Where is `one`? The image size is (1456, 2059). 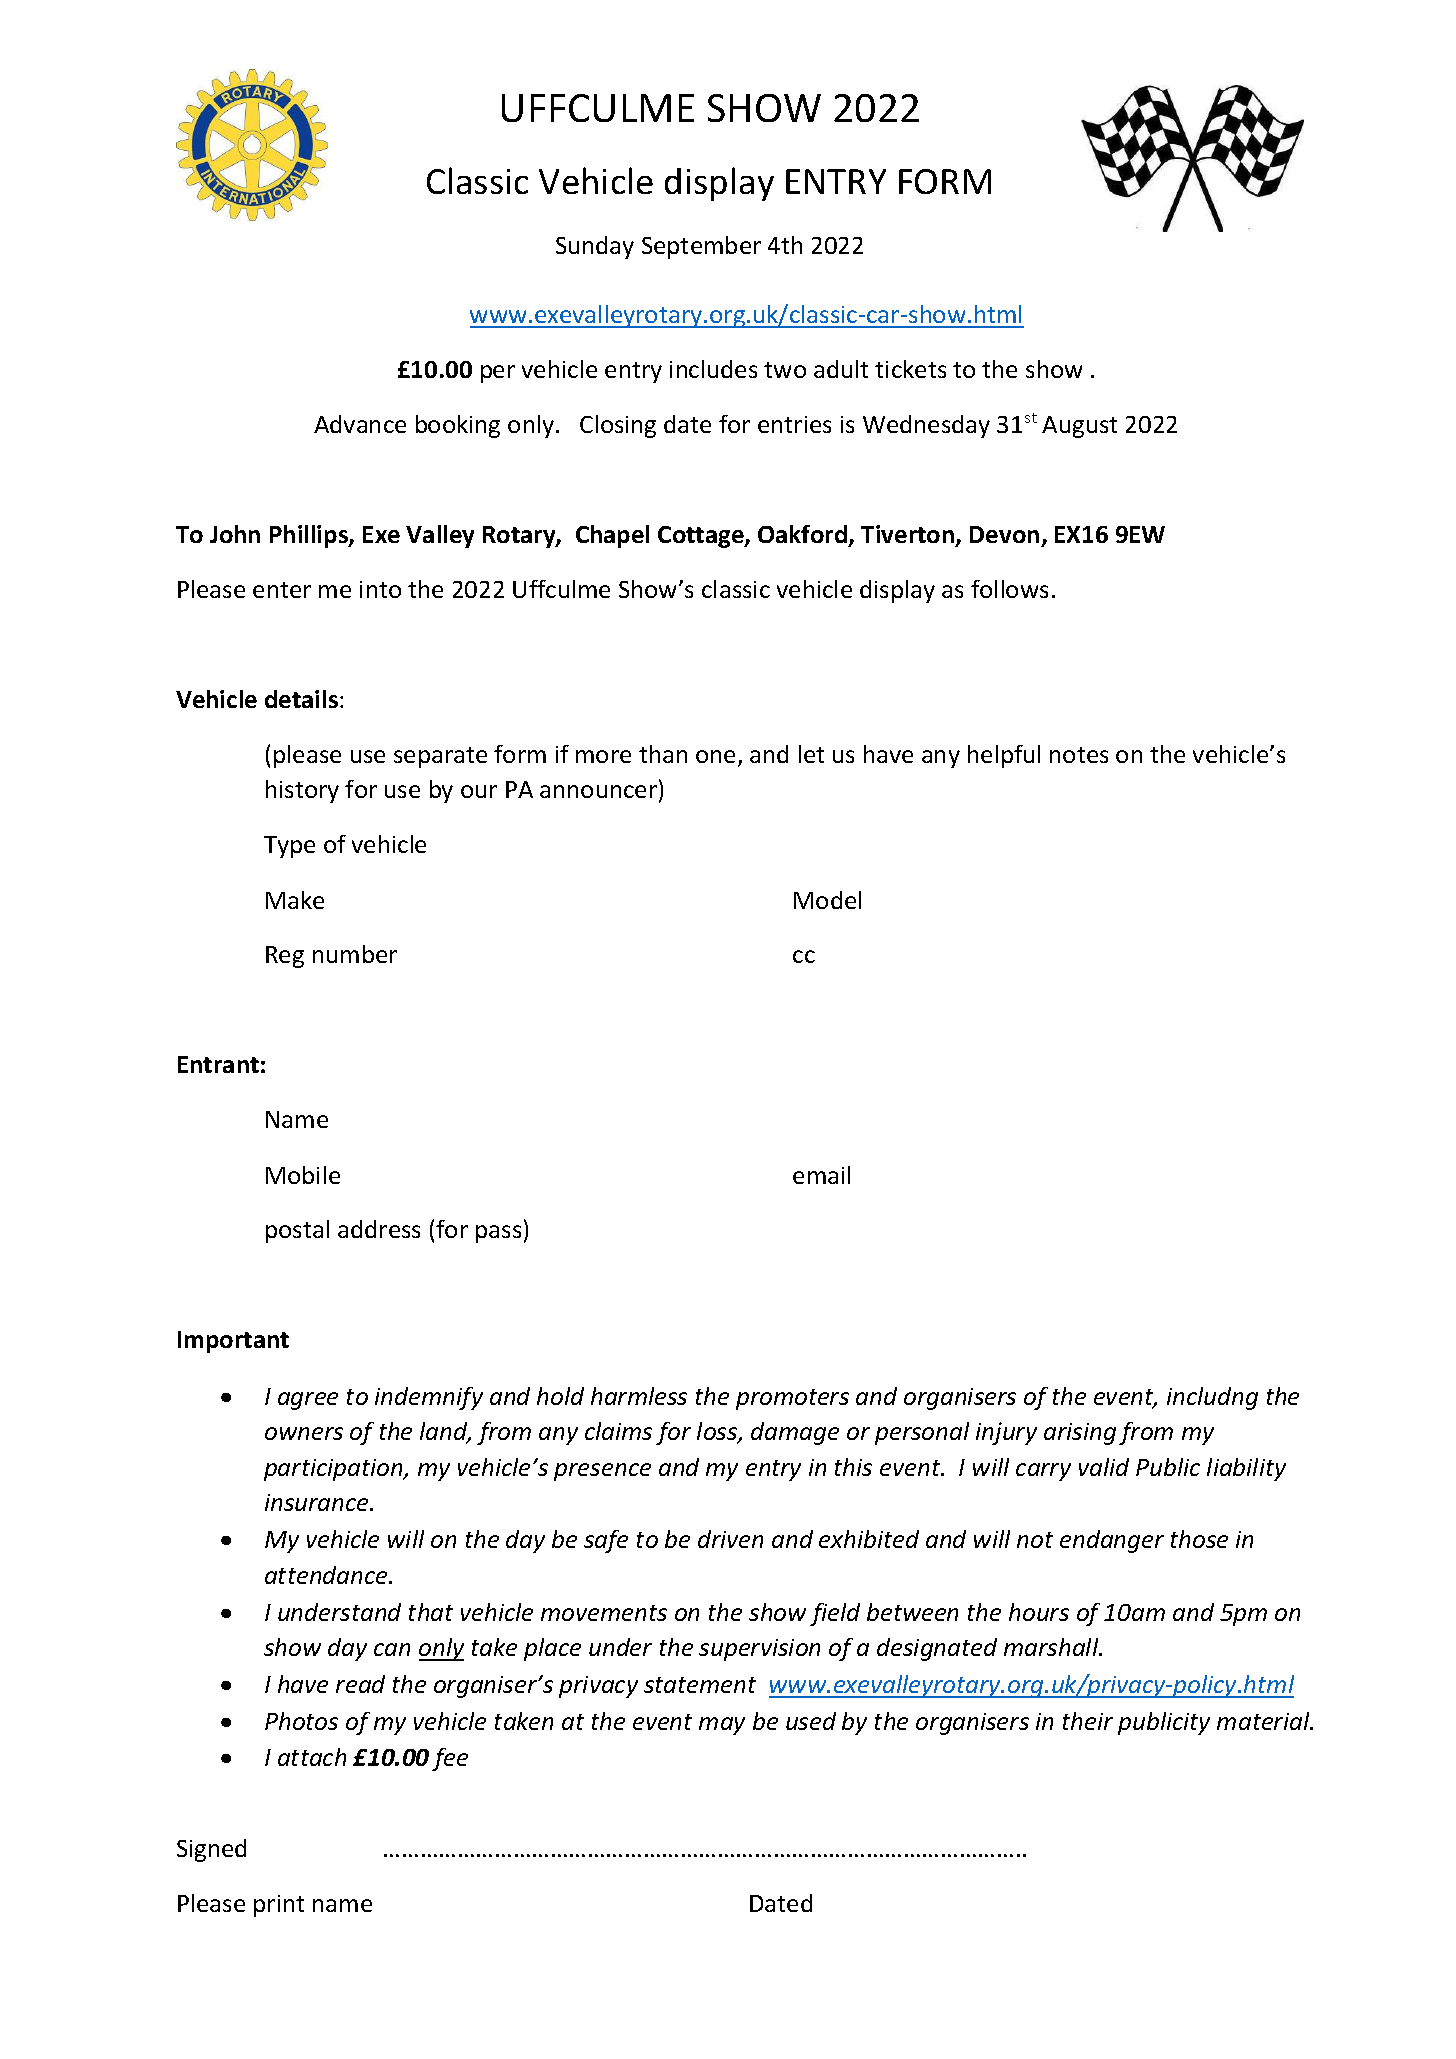 one is located at coordinates (715, 756).
